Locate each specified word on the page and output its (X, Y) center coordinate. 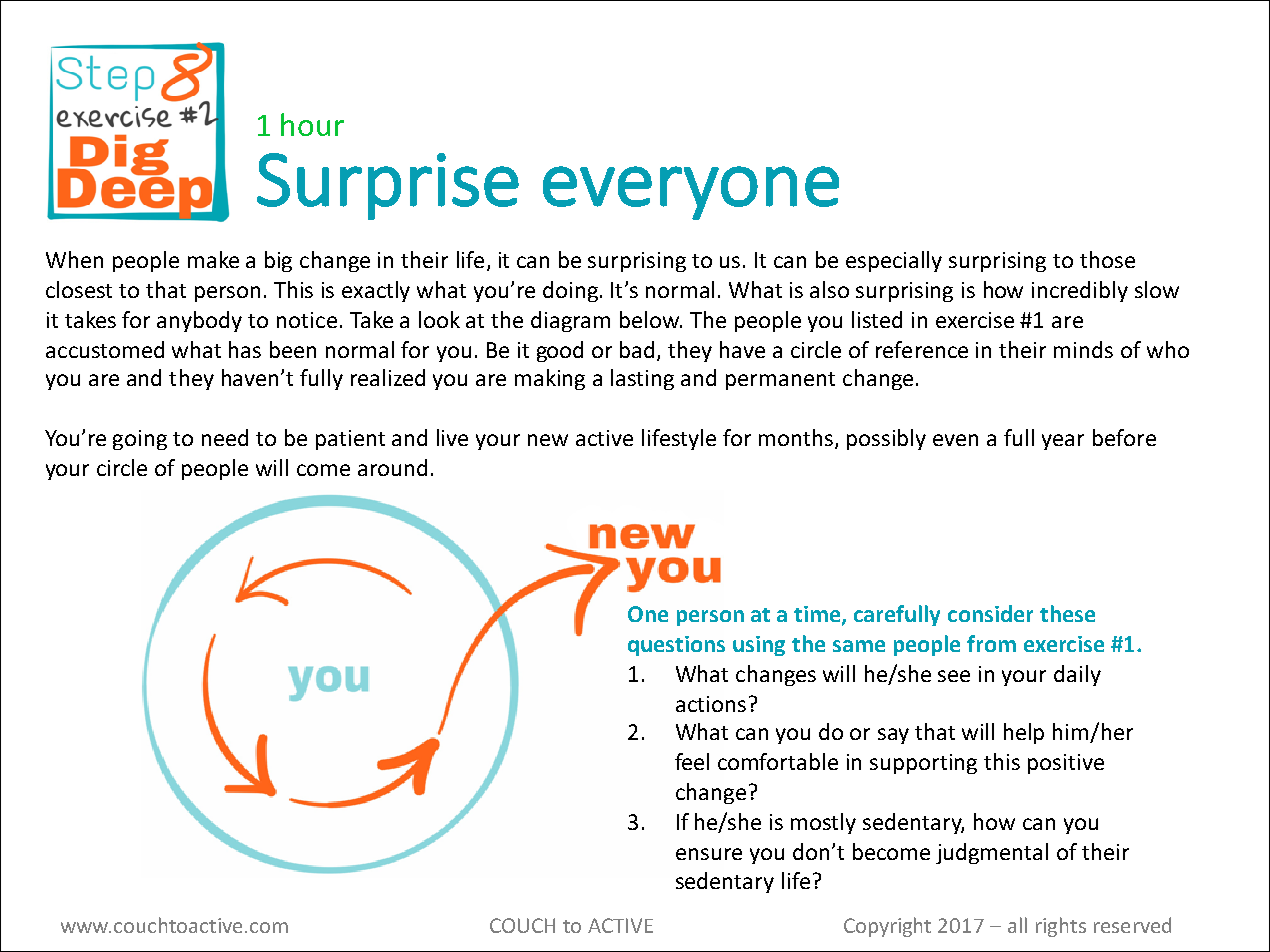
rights (1061, 927)
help (1024, 733)
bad (637, 349)
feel (692, 761)
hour (312, 124)
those (1107, 259)
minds (1083, 349)
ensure (709, 854)
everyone (691, 193)
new (548, 440)
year (1063, 442)
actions (711, 704)
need (225, 437)
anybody (199, 321)
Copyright (887, 927)
